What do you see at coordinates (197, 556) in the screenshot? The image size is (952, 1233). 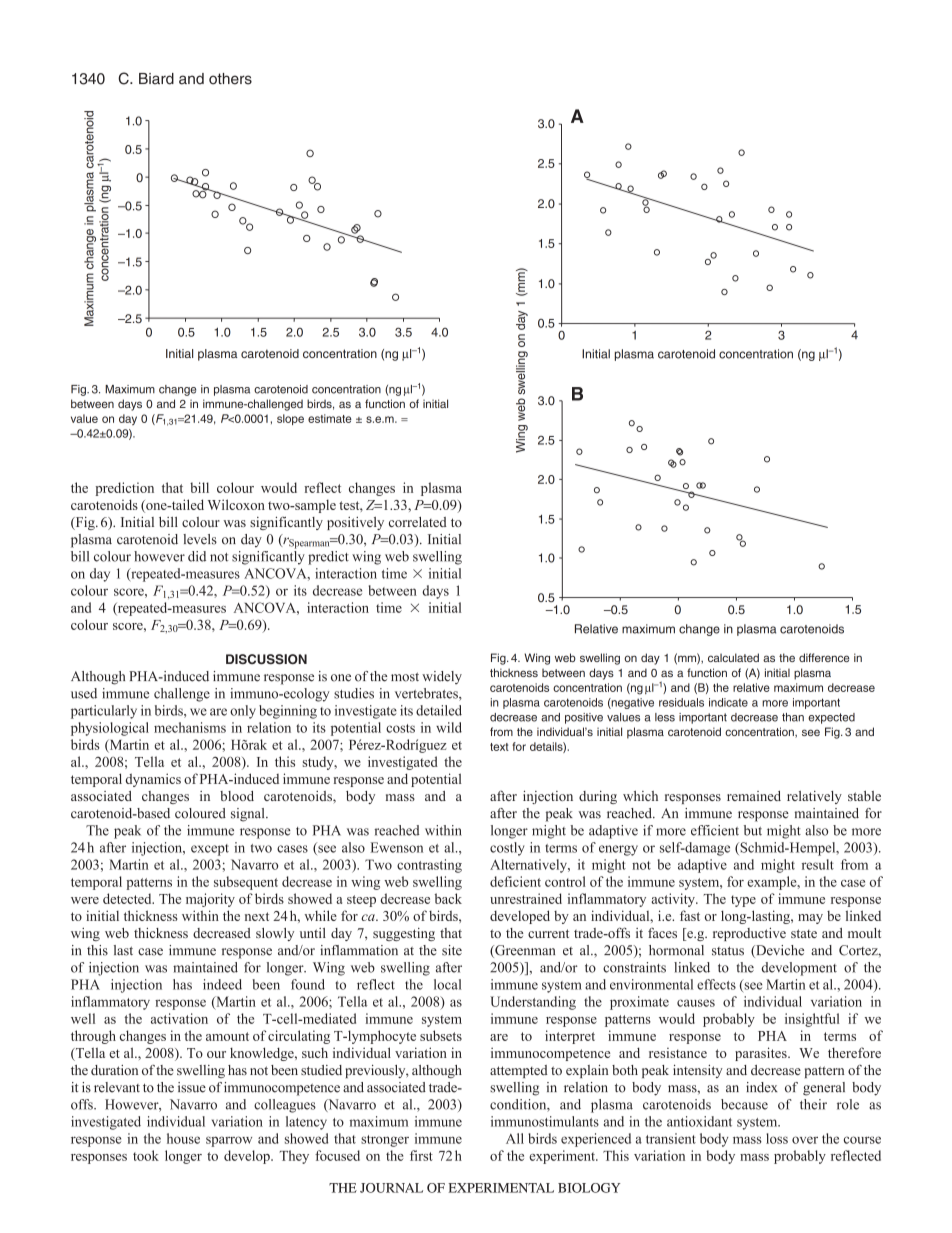 I see `did` at bounding box center [197, 556].
